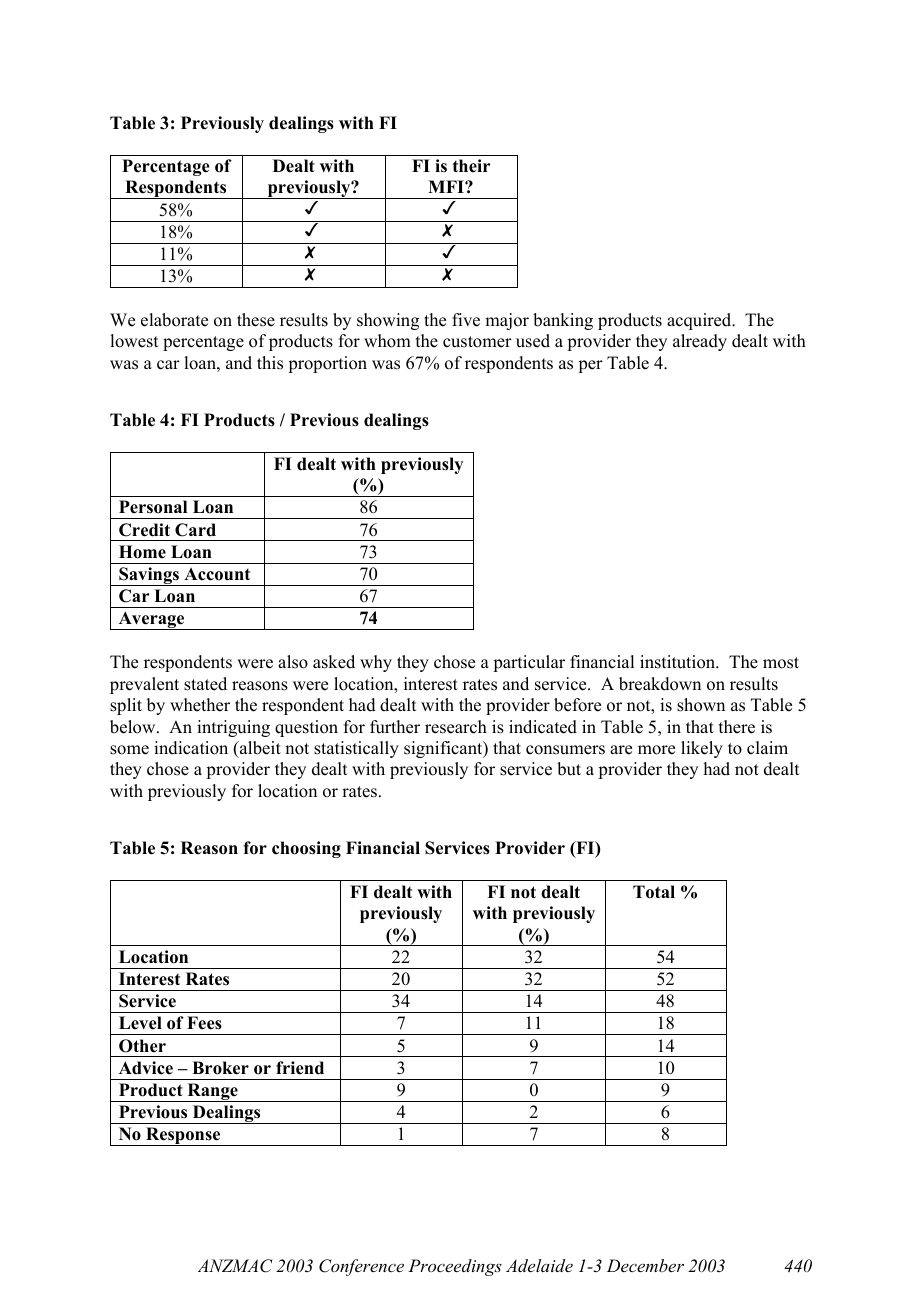 The image size is (924, 1308). I want to click on whether, so click(200, 705).
